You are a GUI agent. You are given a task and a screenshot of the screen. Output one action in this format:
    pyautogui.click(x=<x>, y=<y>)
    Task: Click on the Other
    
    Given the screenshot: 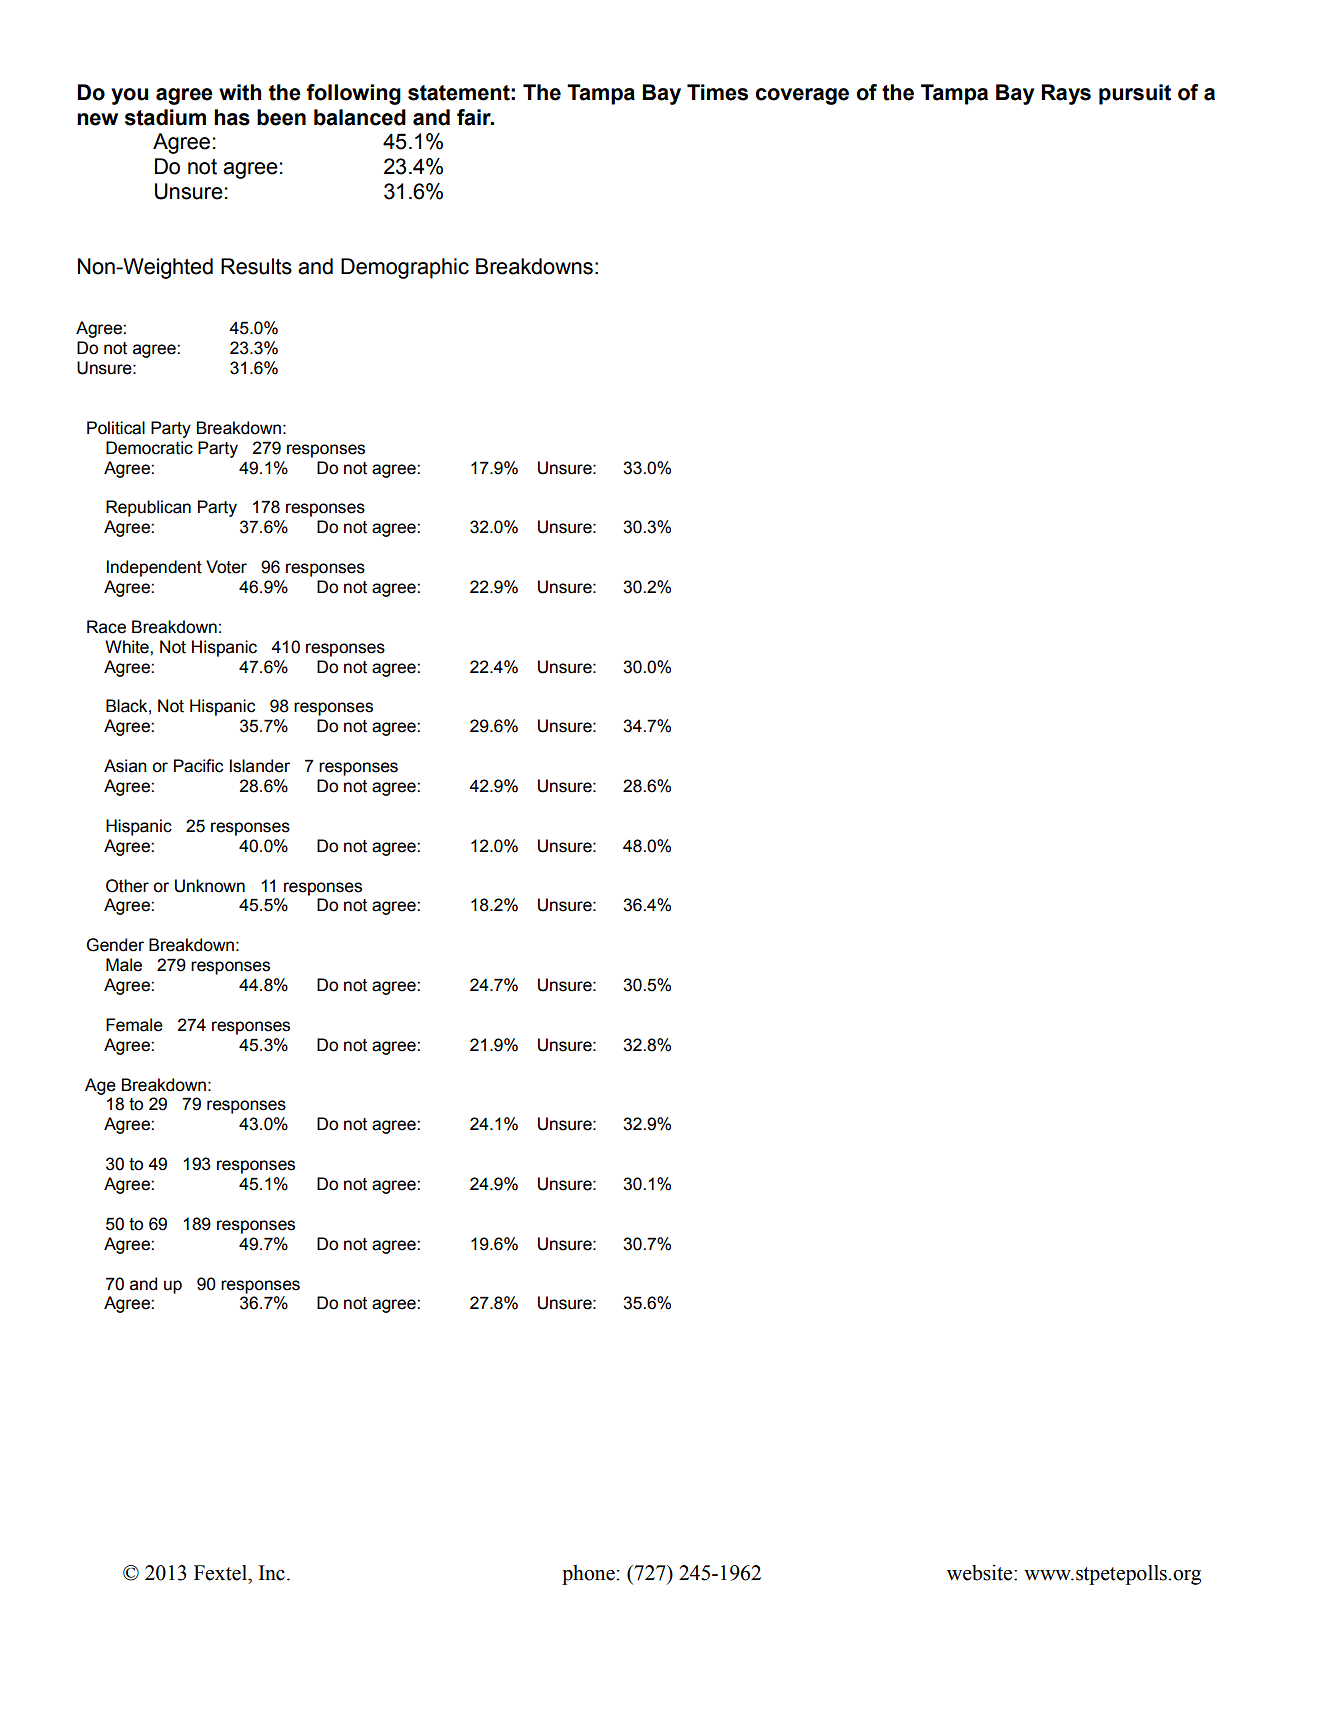 What is the action you would take?
    pyautogui.click(x=127, y=886)
